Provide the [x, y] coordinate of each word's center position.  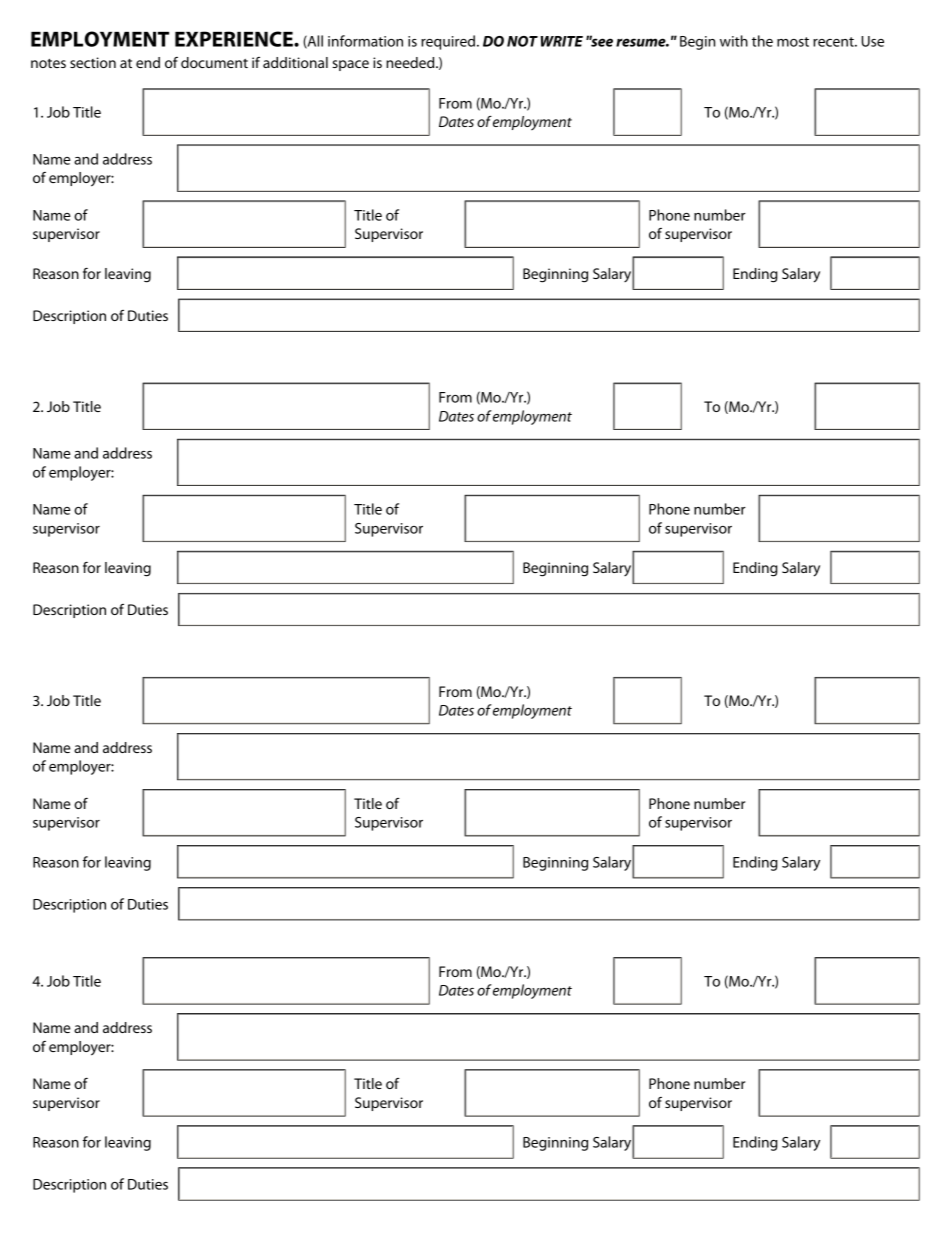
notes [48, 63]
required [449, 42]
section [93, 62]
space [350, 65]
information [365, 41]
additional [295, 62]
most [793, 42]
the [762, 41]
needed [411, 62]
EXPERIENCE [235, 39]
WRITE [562, 41]
